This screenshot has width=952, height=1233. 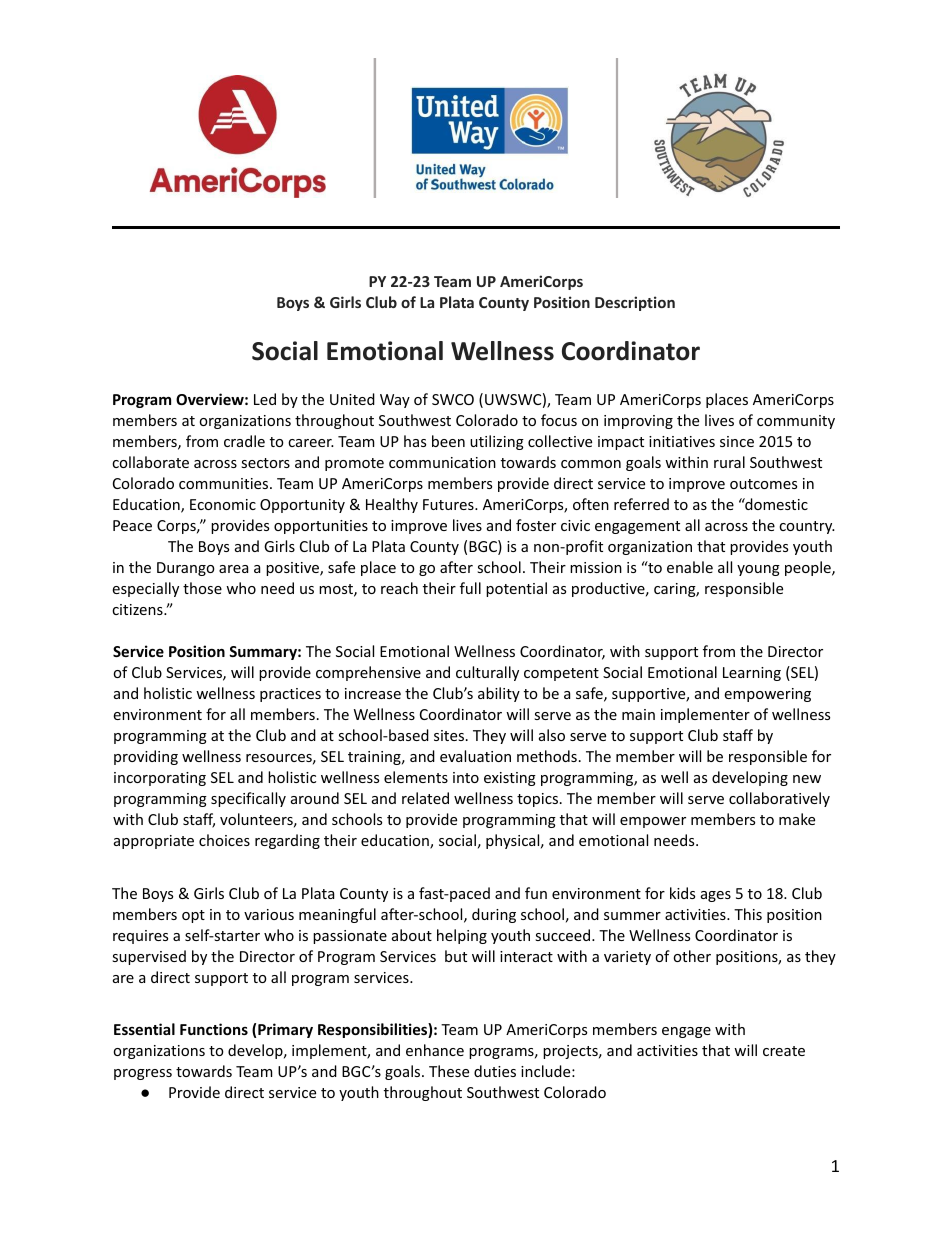 I want to click on Description, so click(x=635, y=303).
